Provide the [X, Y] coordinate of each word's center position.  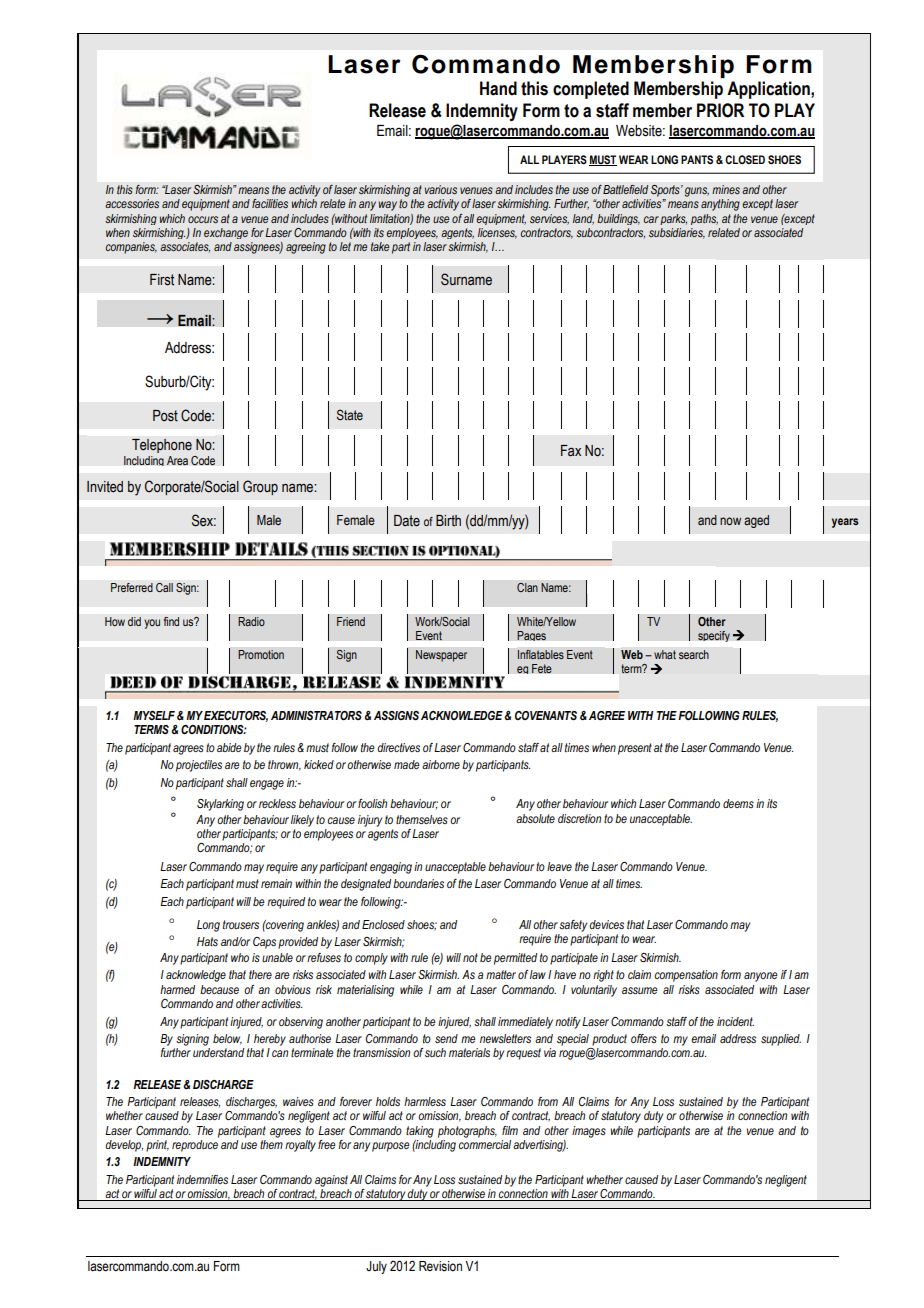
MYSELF [154, 715]
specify [714, 636]
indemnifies [202, 1179]
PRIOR [720, 110]
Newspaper [441, 656]
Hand [498, 88]
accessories [132, 203]
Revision [440, 1266]
